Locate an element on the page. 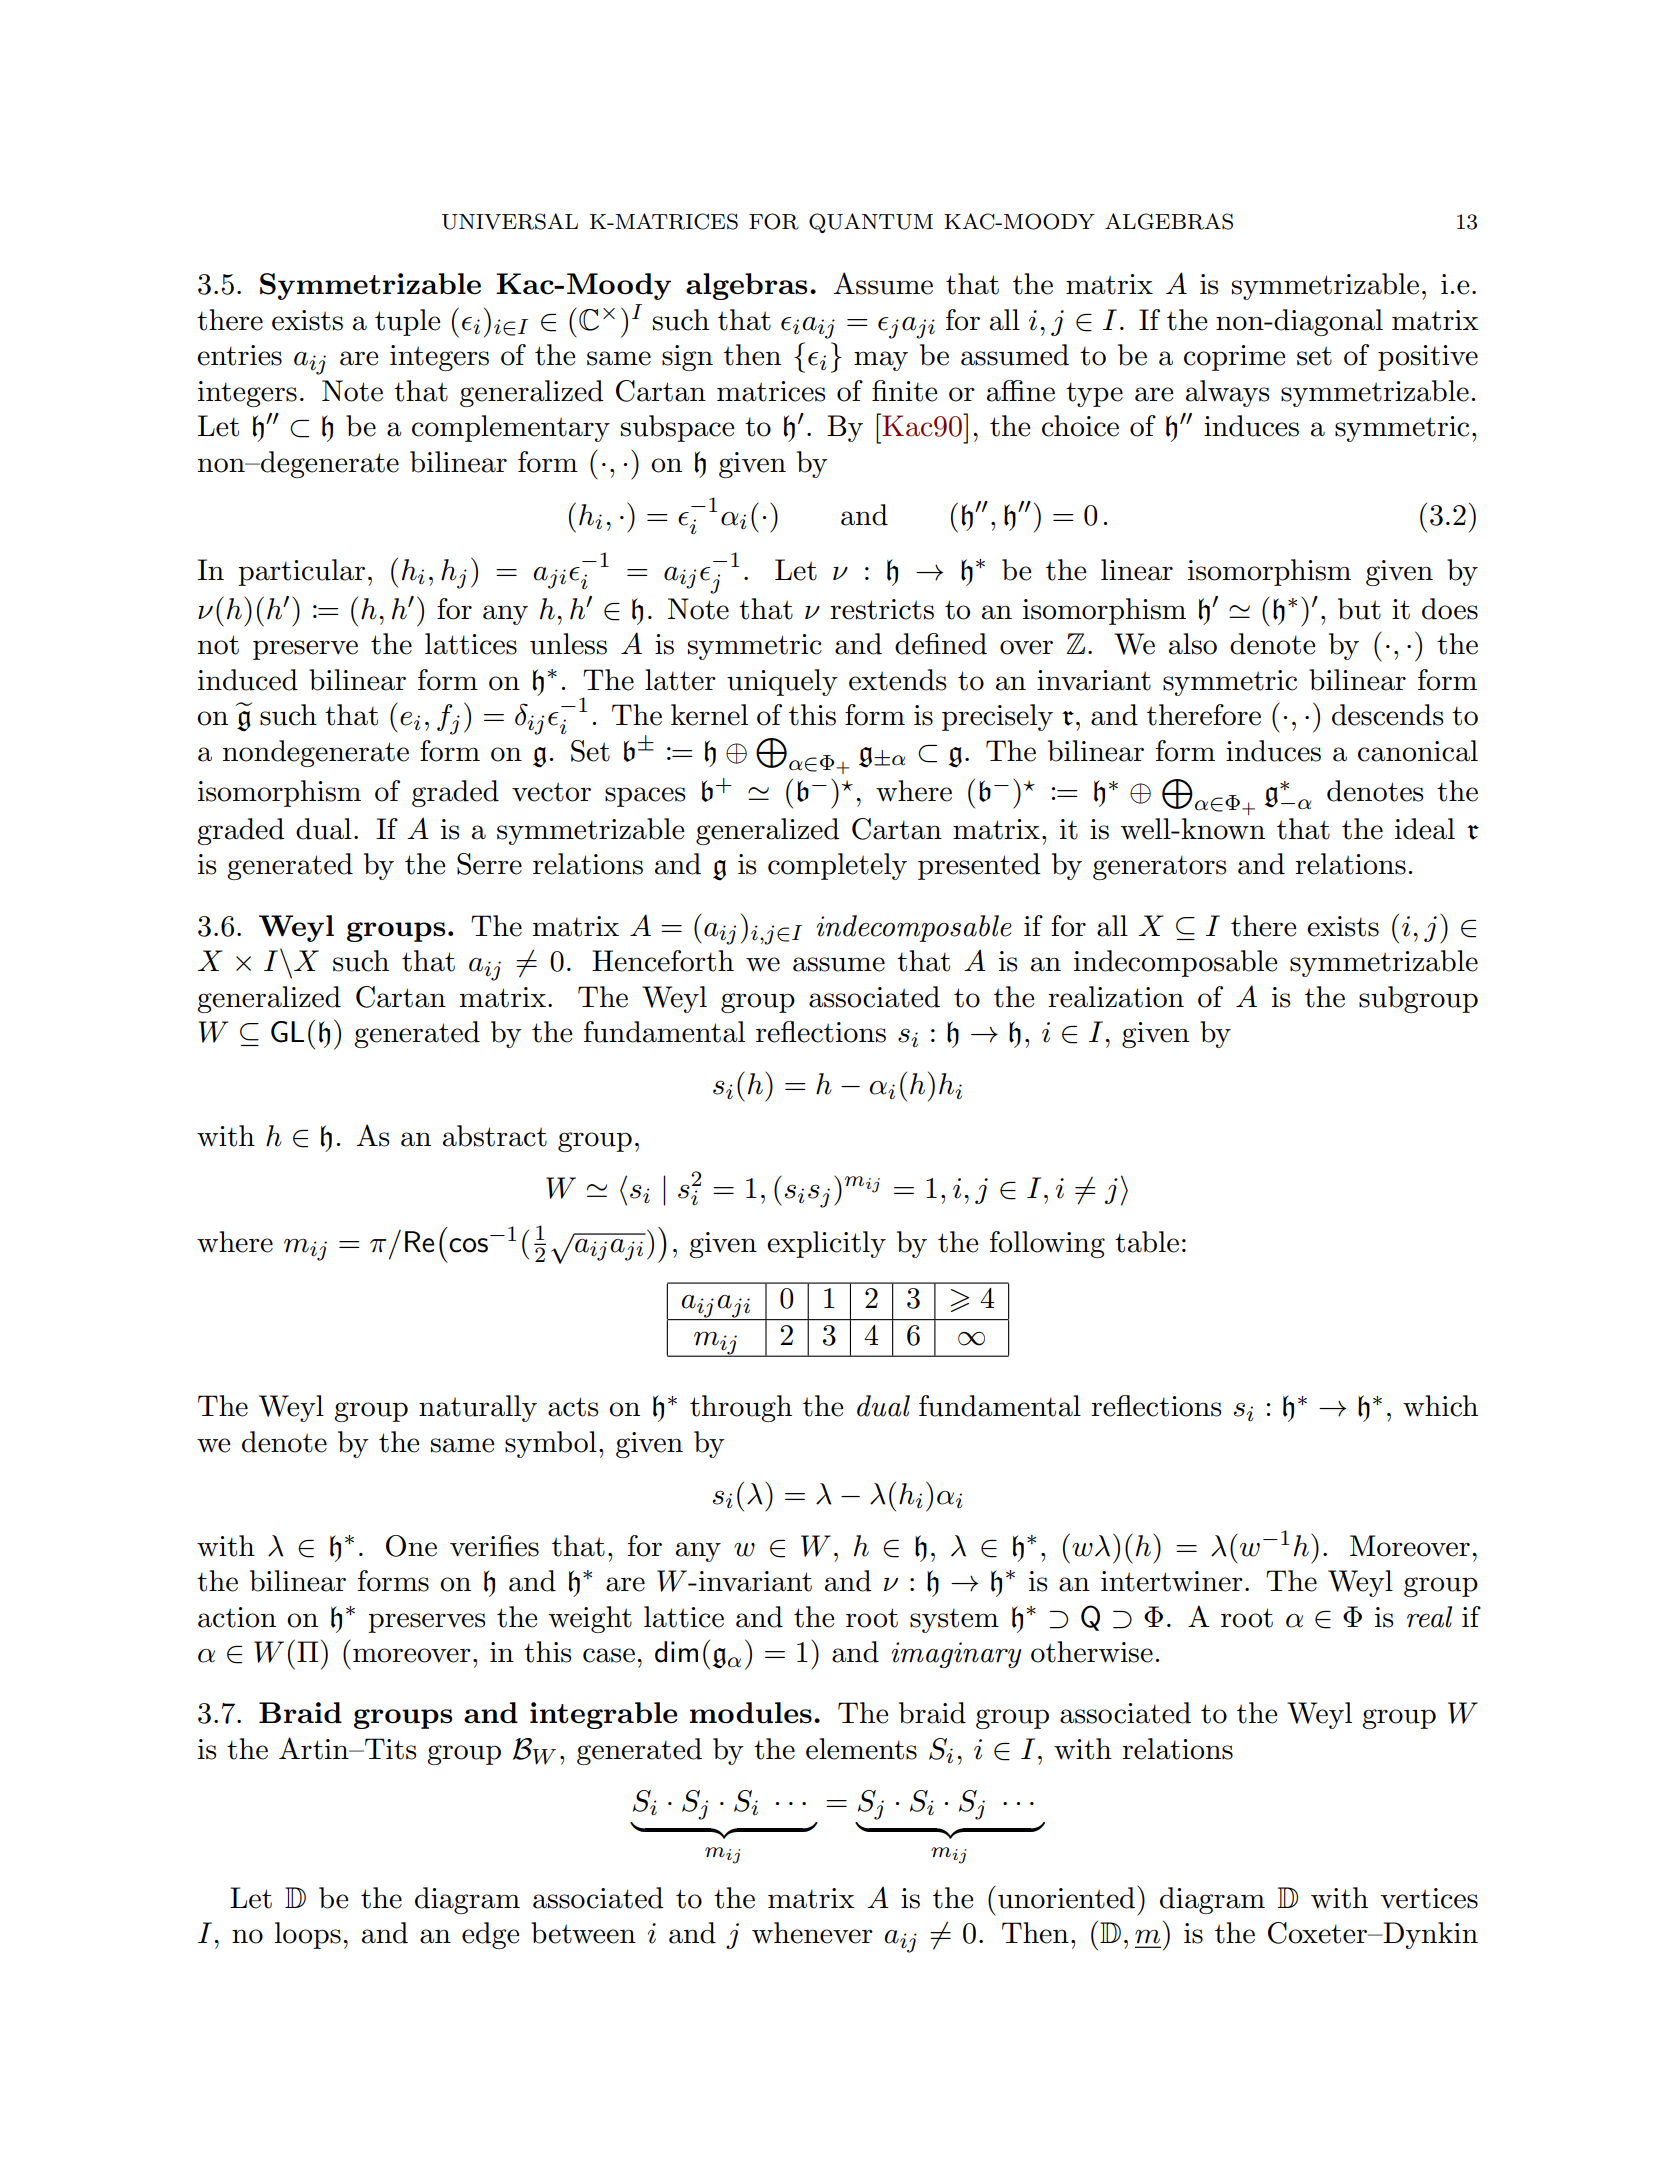 Image resolution: width=1676 pixels, height=2169 pixels. through is located at coordinates (741, 1408).
